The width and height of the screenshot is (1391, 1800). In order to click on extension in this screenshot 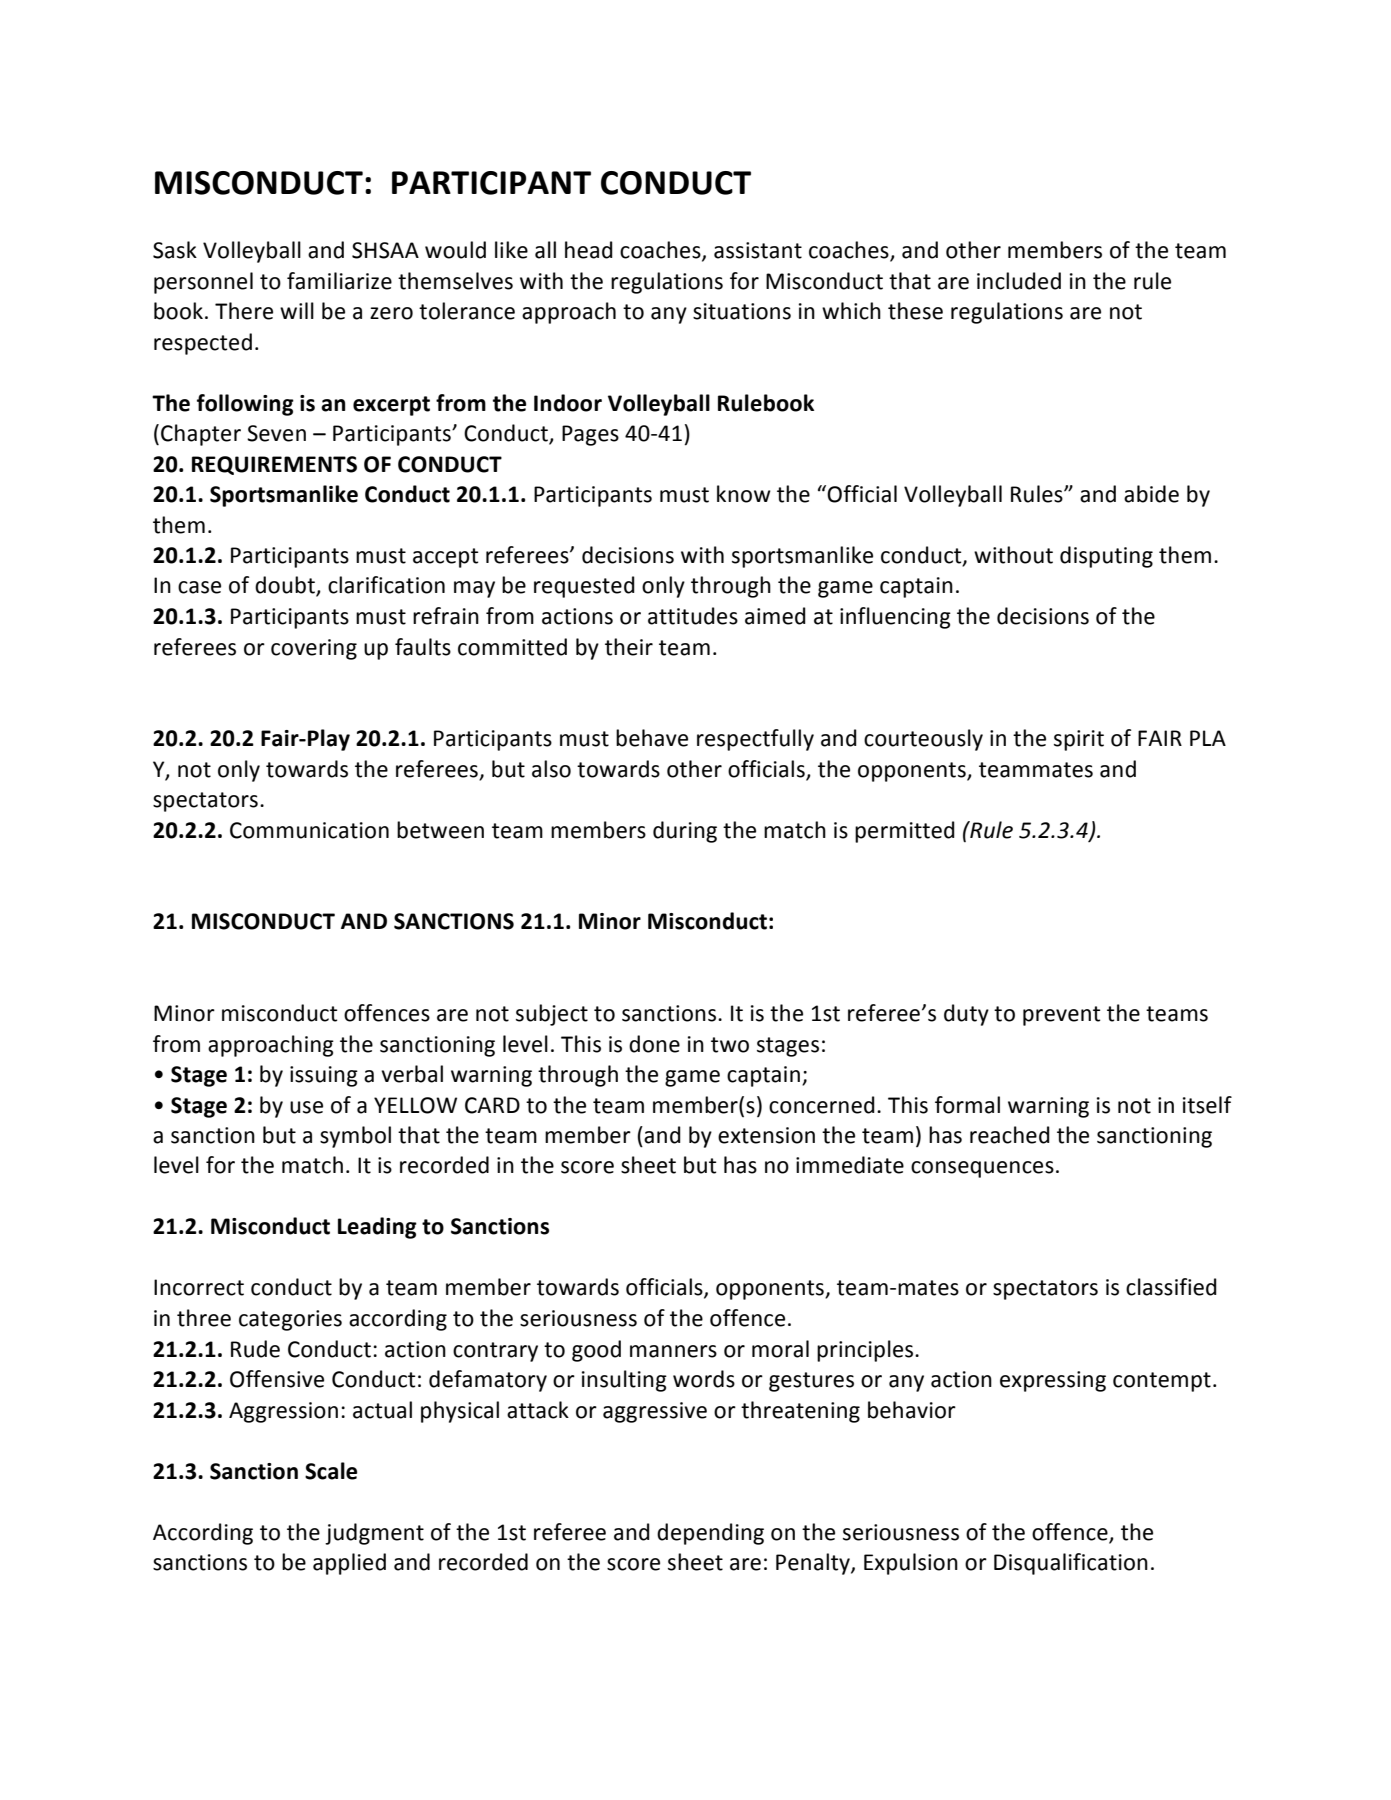, I will do `click(766, 1135)`.
